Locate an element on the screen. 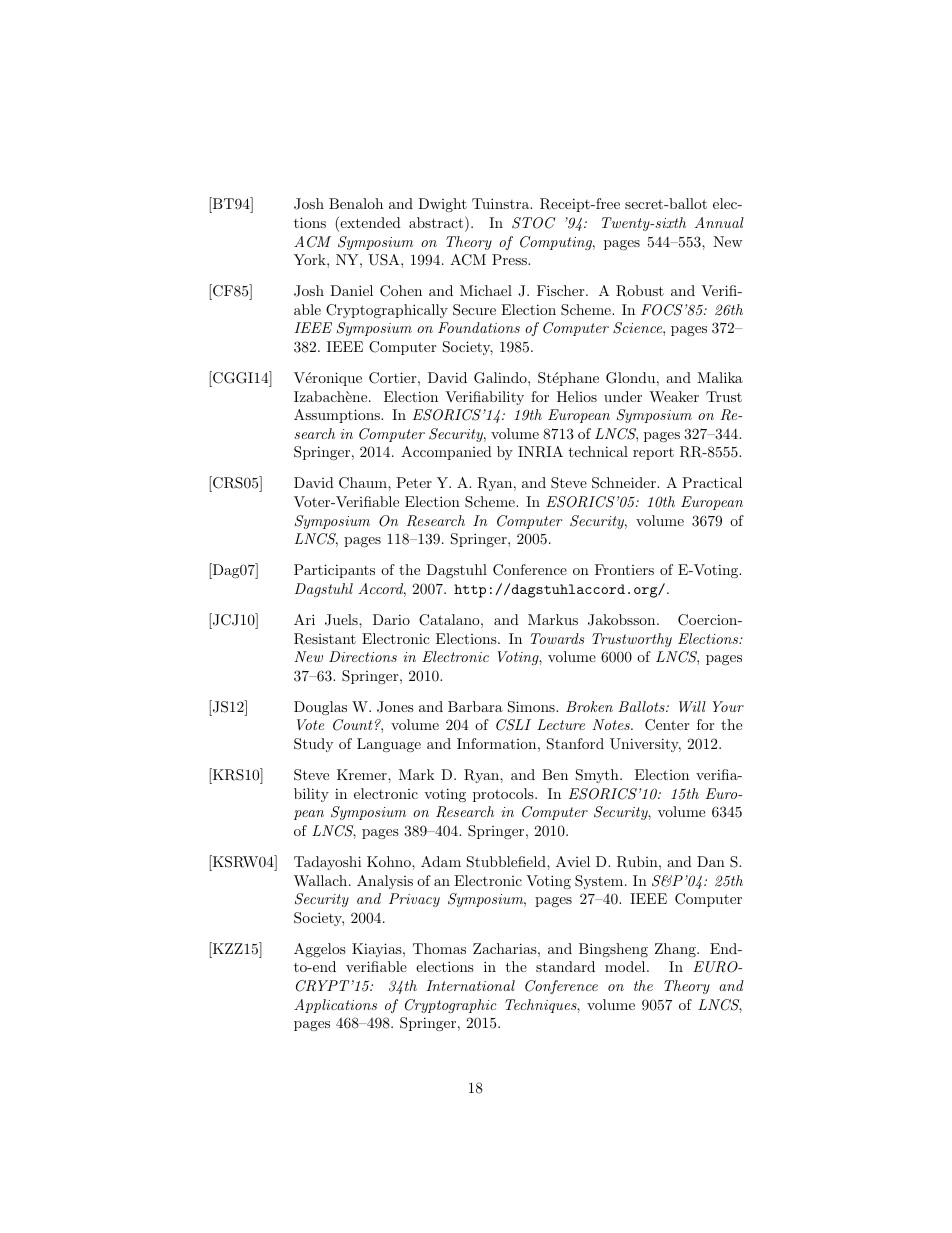 This screenshot has width=952, height=1233. USA is located at coordinates (385, 260).
